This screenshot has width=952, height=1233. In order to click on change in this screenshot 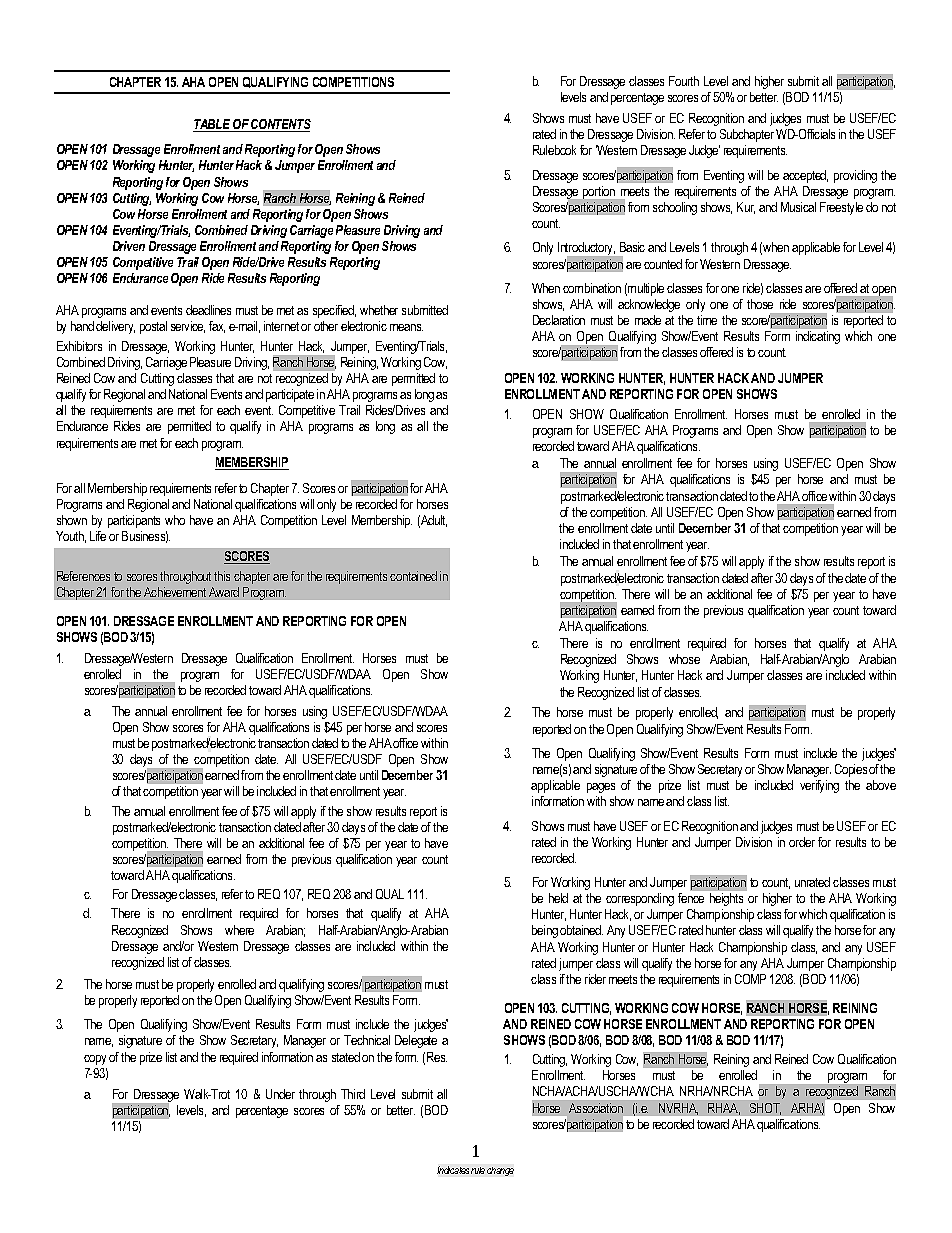, I will do `click(500, 1171)`.
